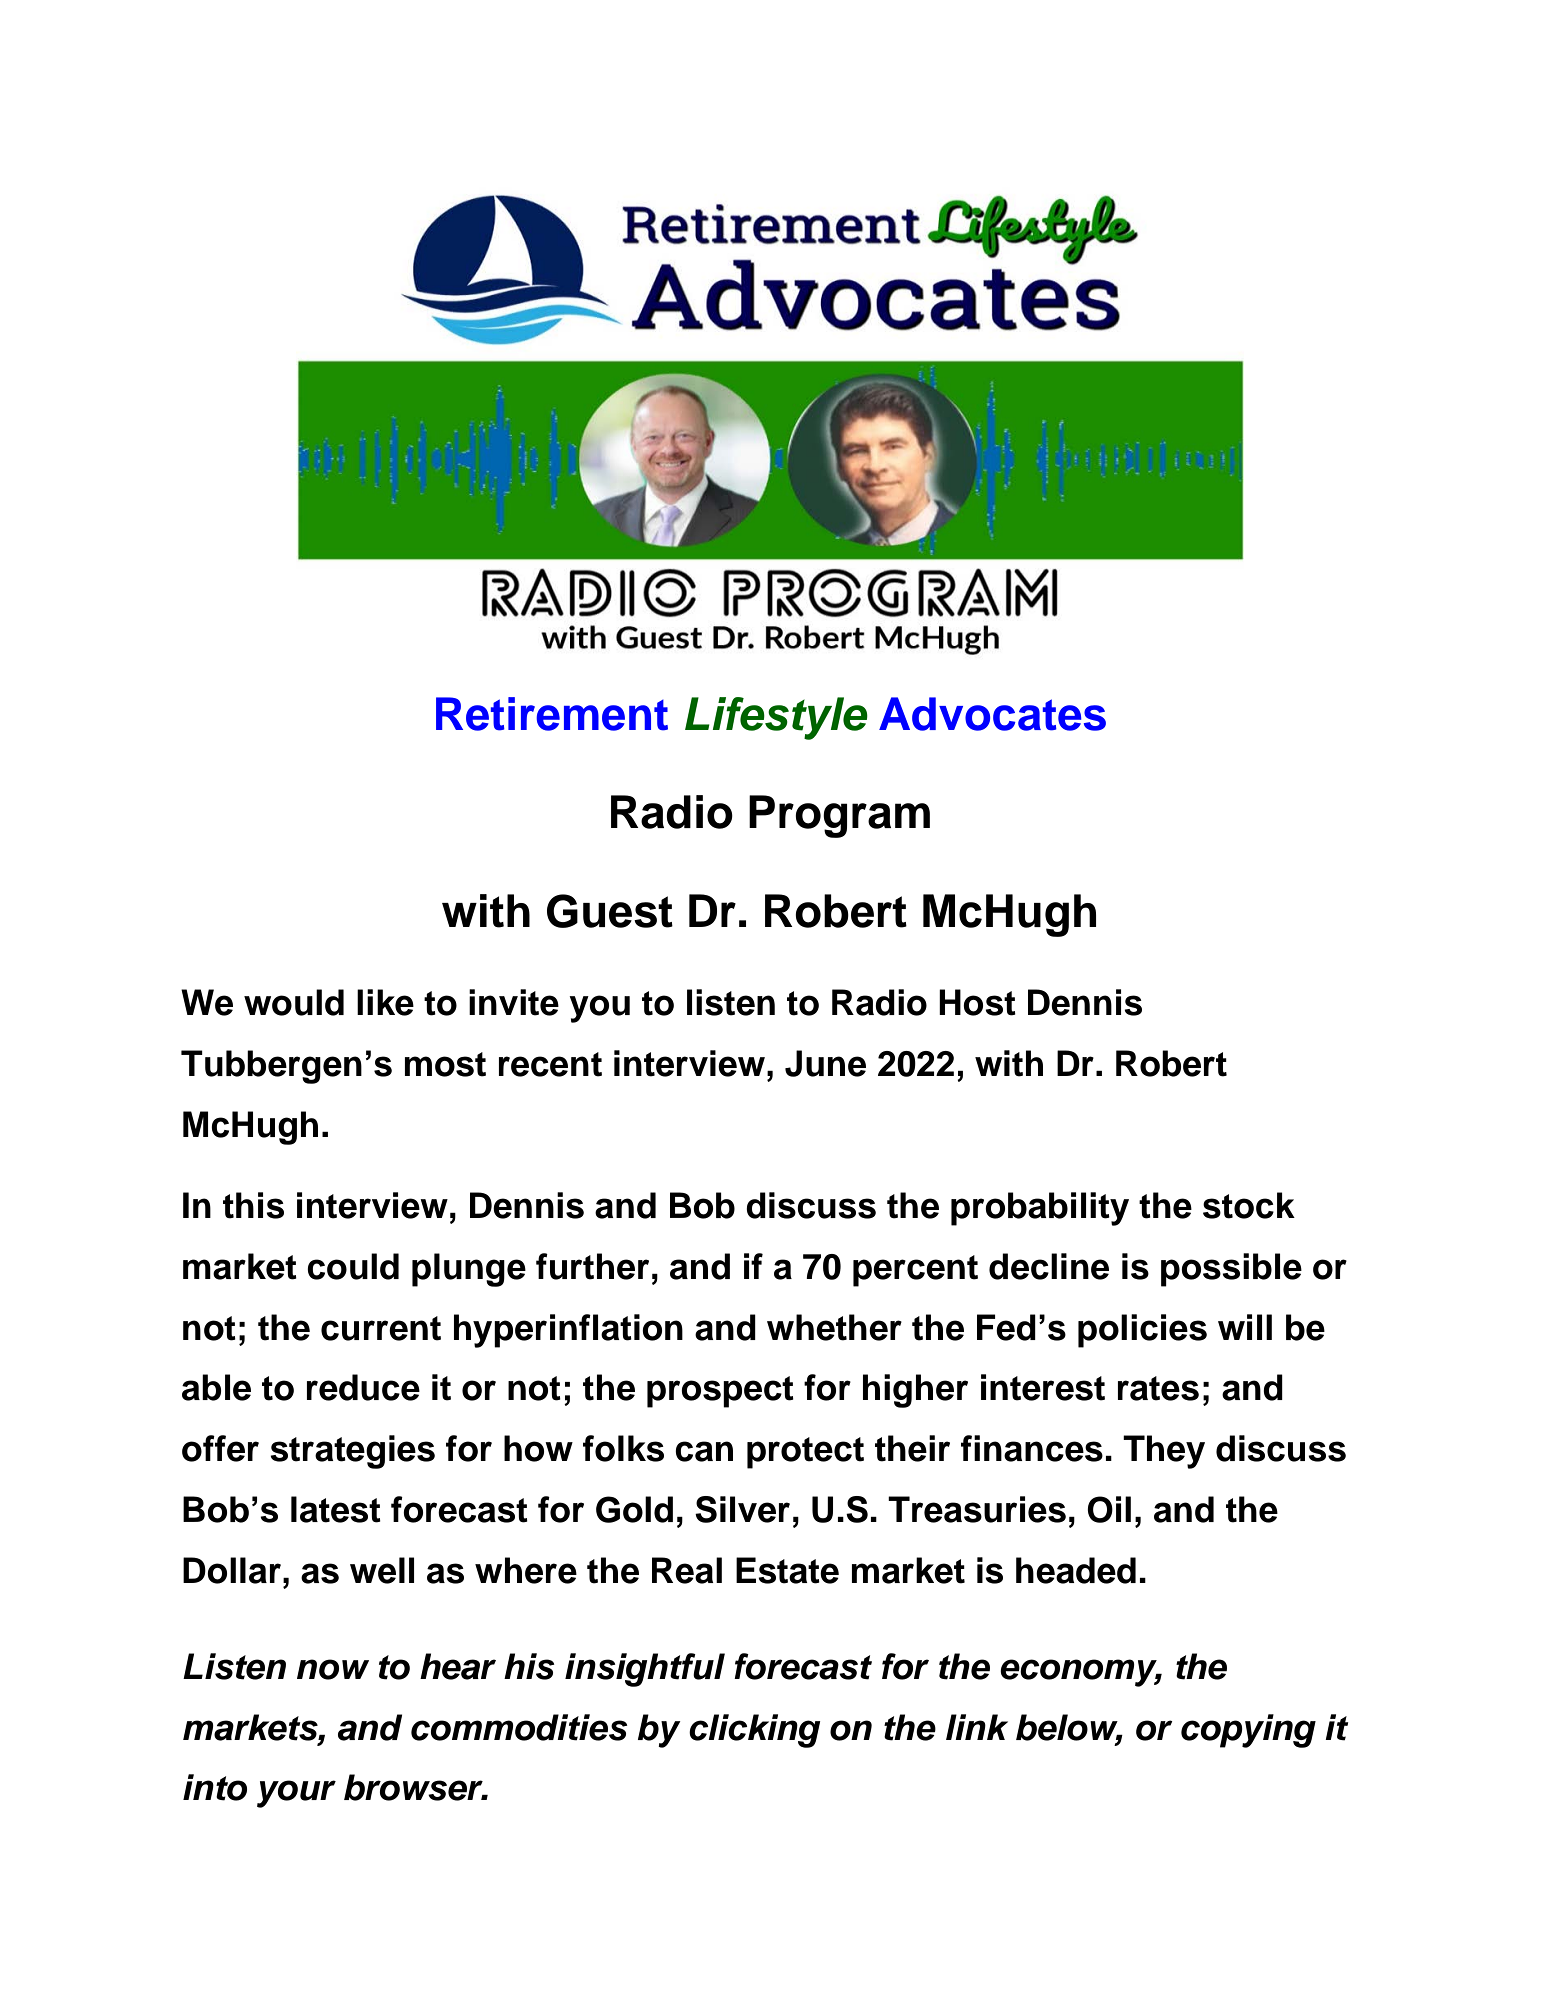 The height and width of the screenshot is (1994, 1541). What do you see at coordinates (296, 1794) in the screenshot?
I see `your` at bounding box center [296, 1794].
